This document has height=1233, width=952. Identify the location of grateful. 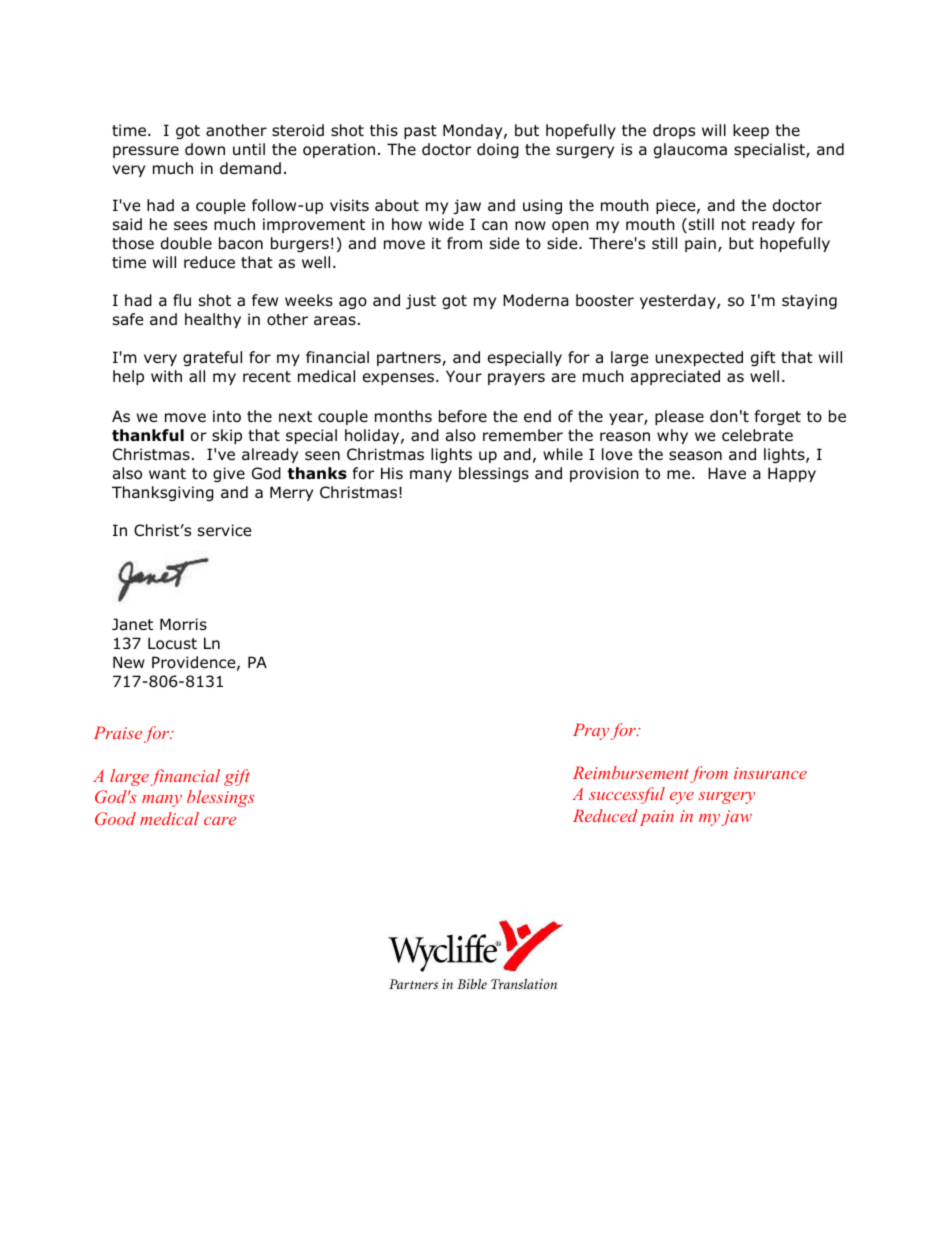
(212, 358).
